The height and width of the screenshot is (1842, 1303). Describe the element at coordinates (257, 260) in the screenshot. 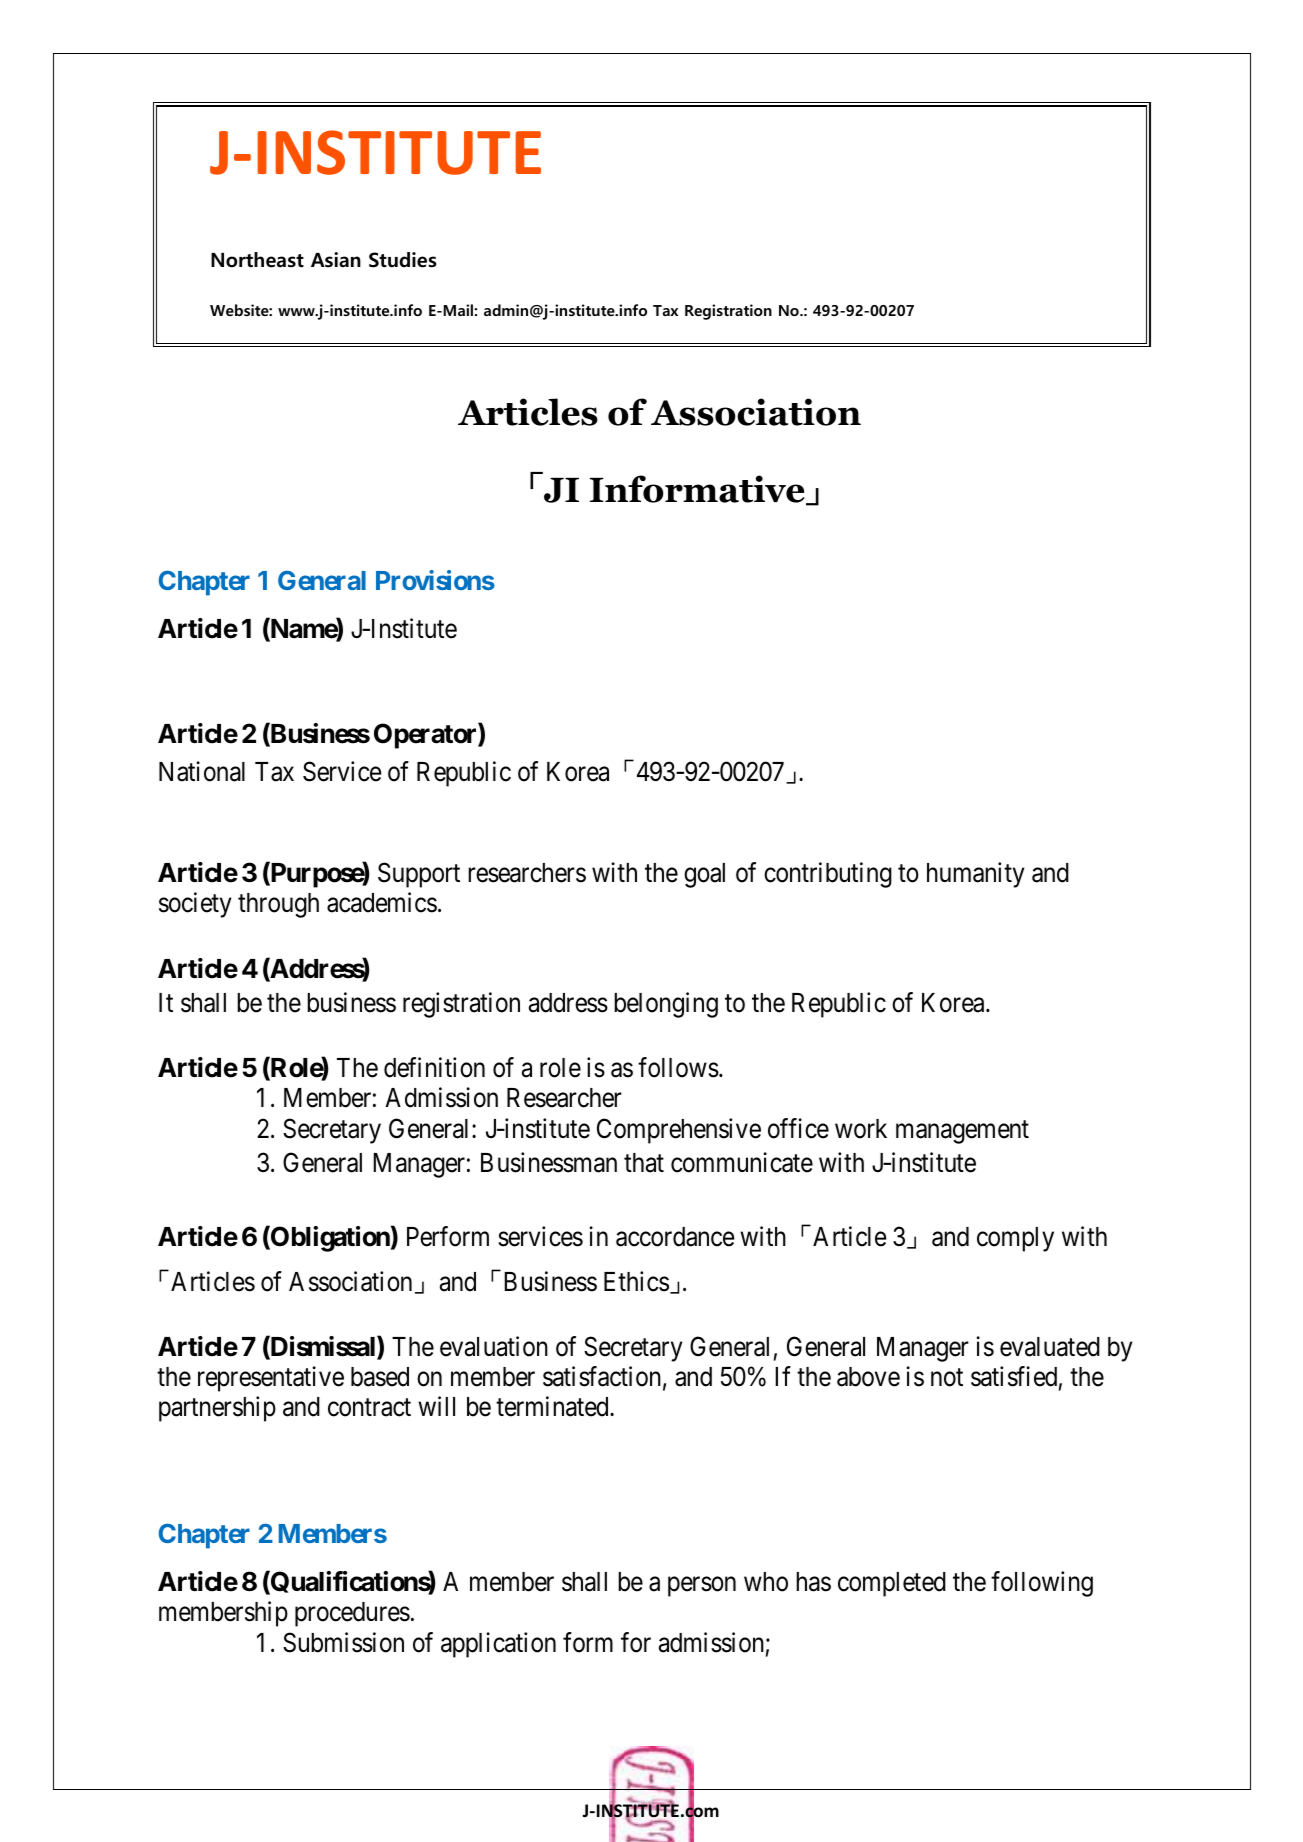

I see `Northeast` at that location.
